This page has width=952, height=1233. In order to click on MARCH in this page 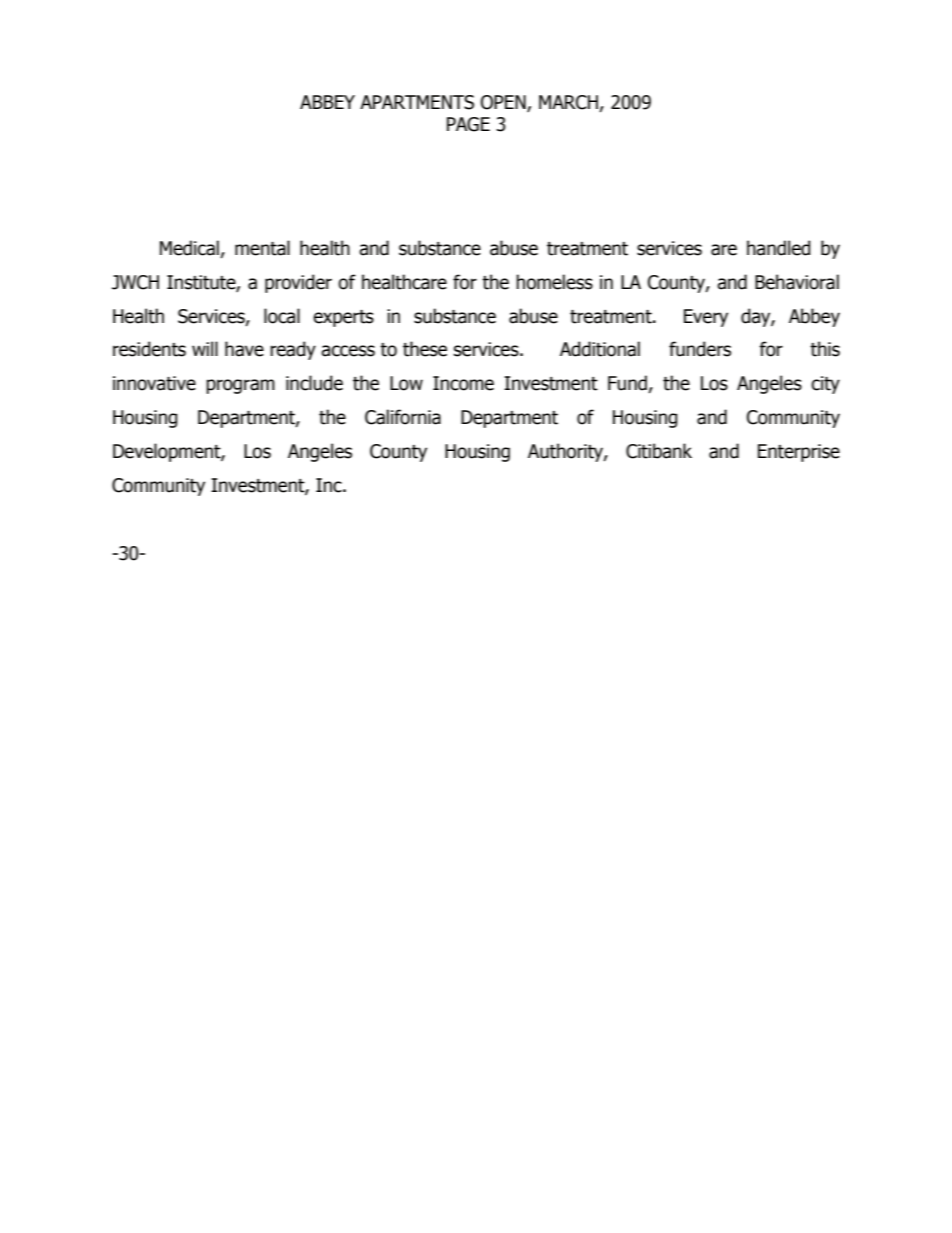, I will do `click(568, 102)`.
